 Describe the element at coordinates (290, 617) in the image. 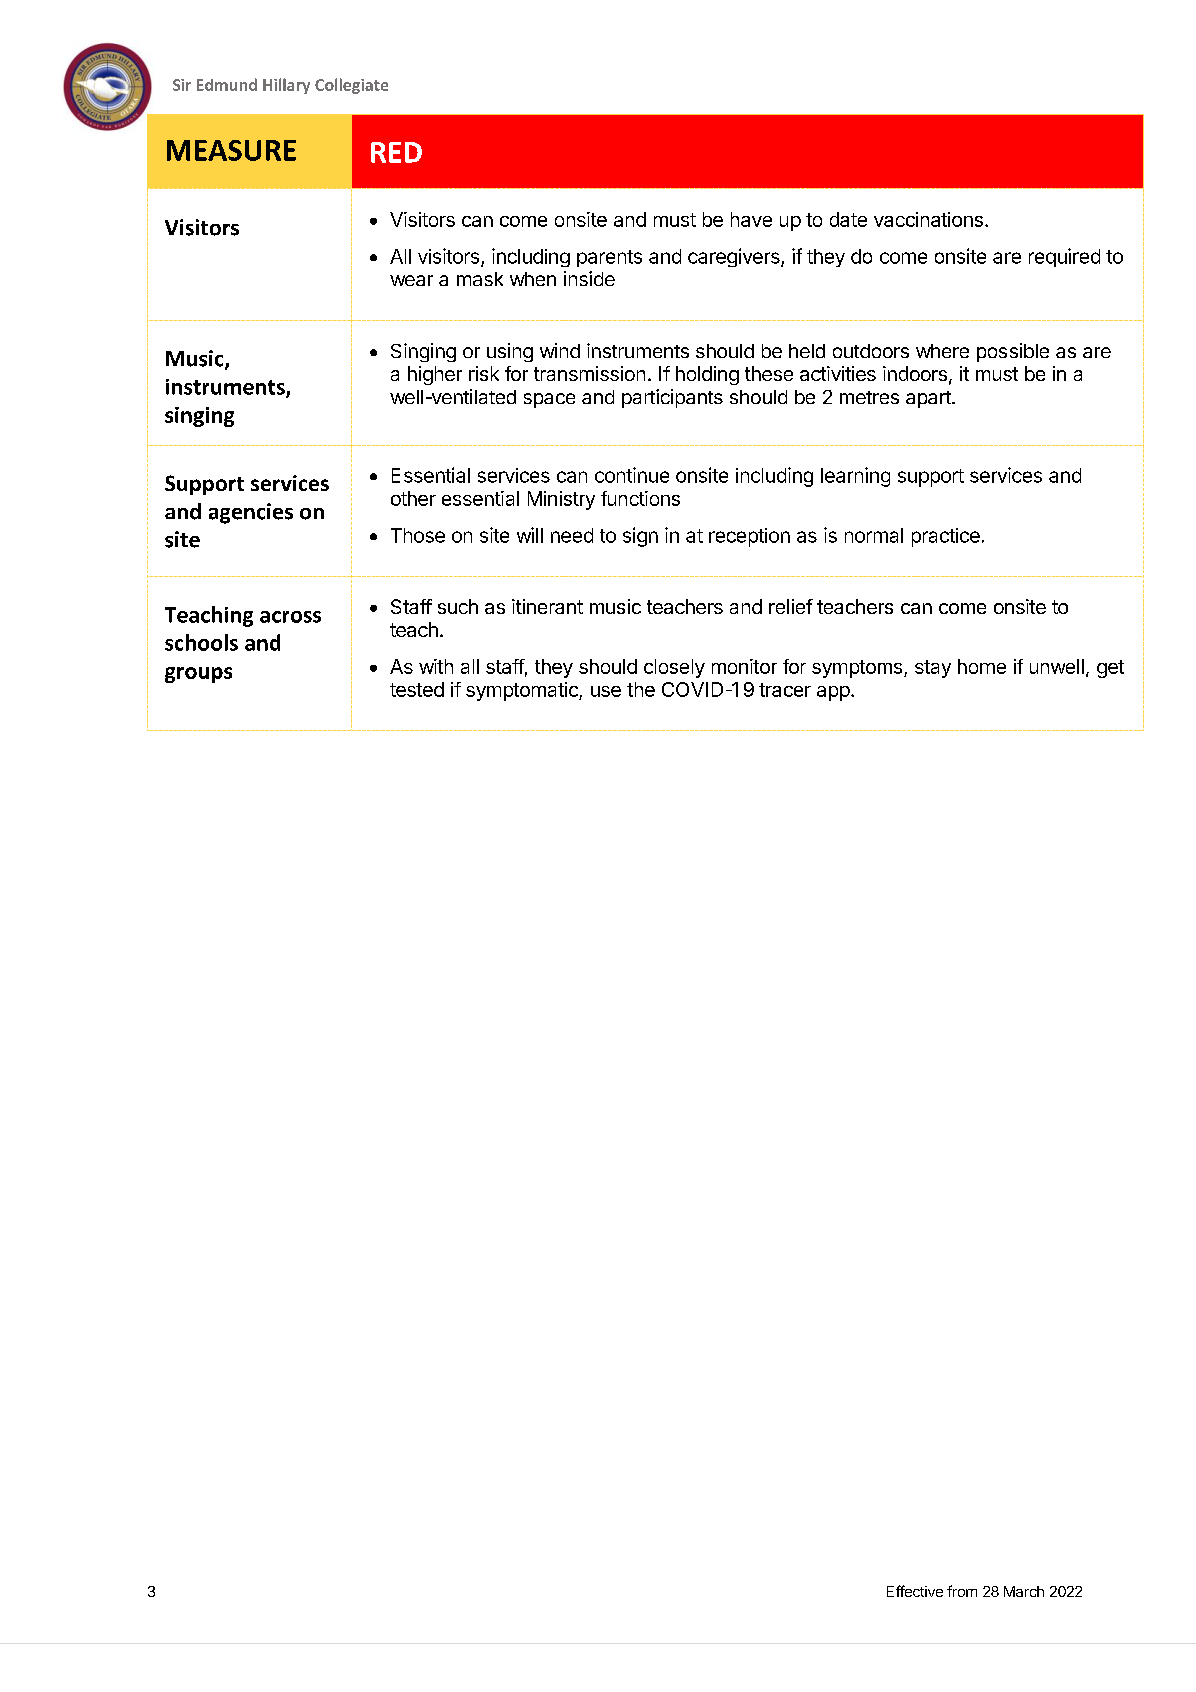

I see `across` at that location.
